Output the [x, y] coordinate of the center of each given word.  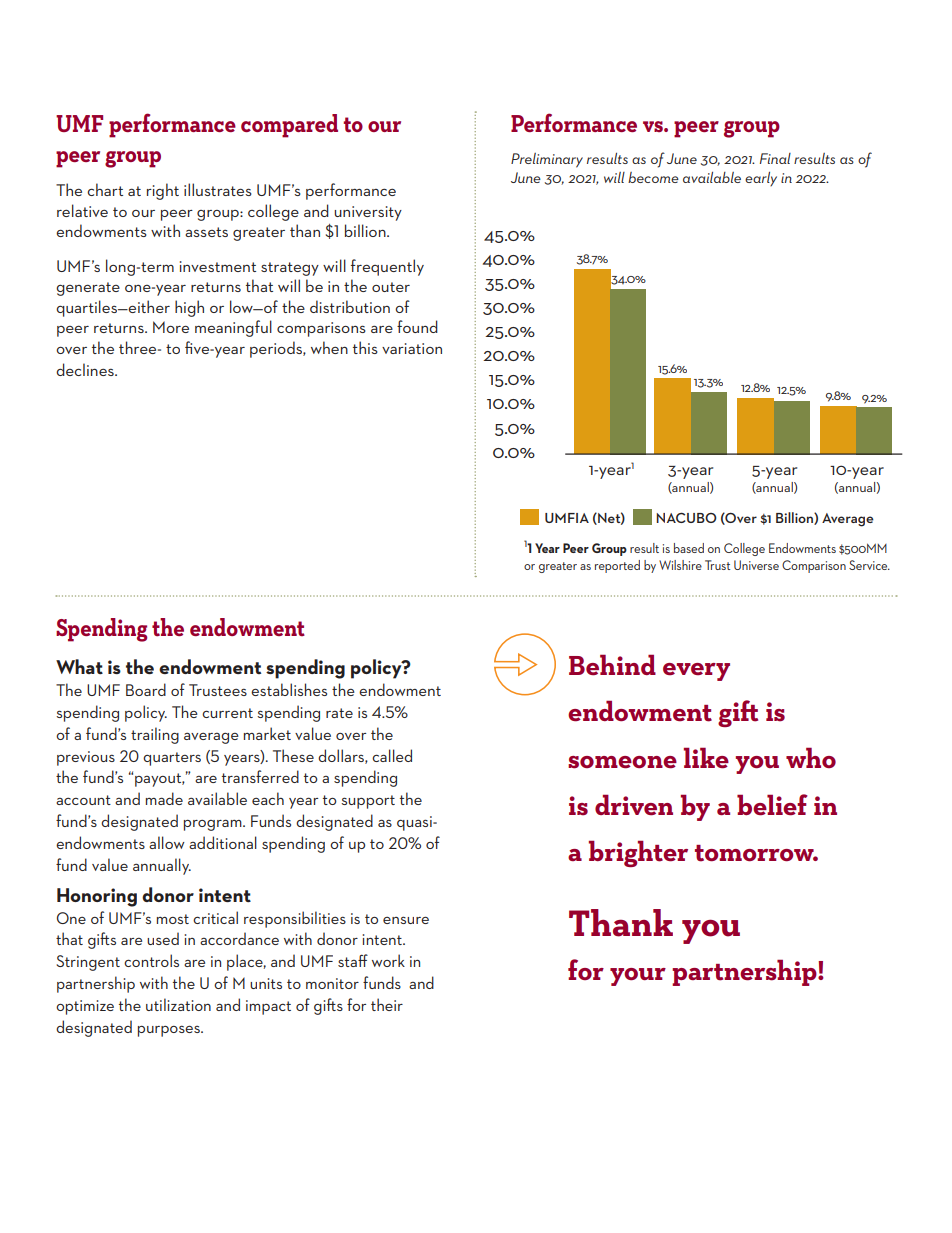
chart [105, 189]
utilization [178, 1004]
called [392, 755]
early [761, 179]
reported [617, 566]
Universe [756, 565]
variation [412, 348]
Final [775, 158]
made [164, 798]
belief [772, 805]
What [79, 666]
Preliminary [547, 160]
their [387, 1004]
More [171, 327]
